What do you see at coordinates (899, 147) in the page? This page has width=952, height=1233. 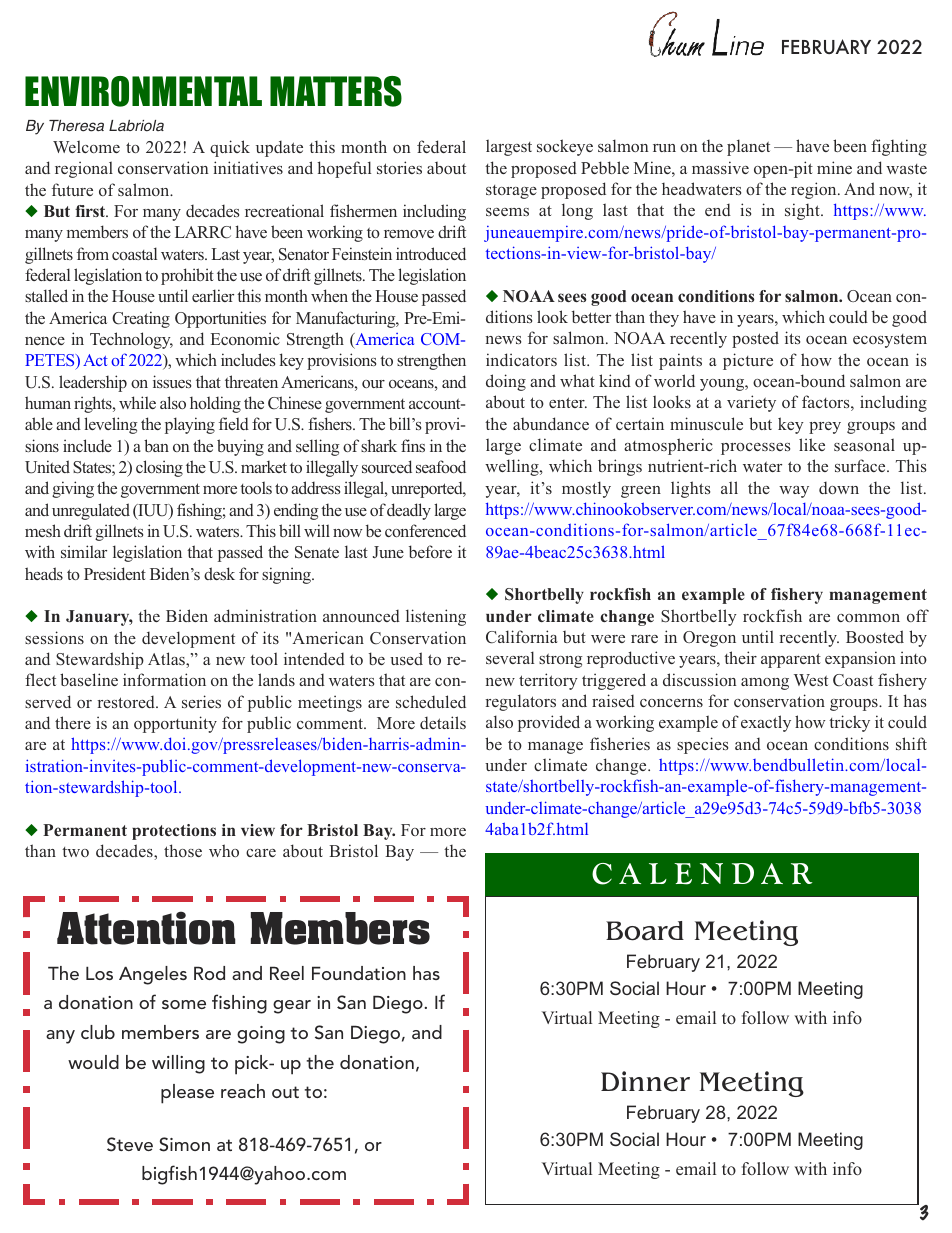 I see `fighting` at bounding box center [899, 147].
